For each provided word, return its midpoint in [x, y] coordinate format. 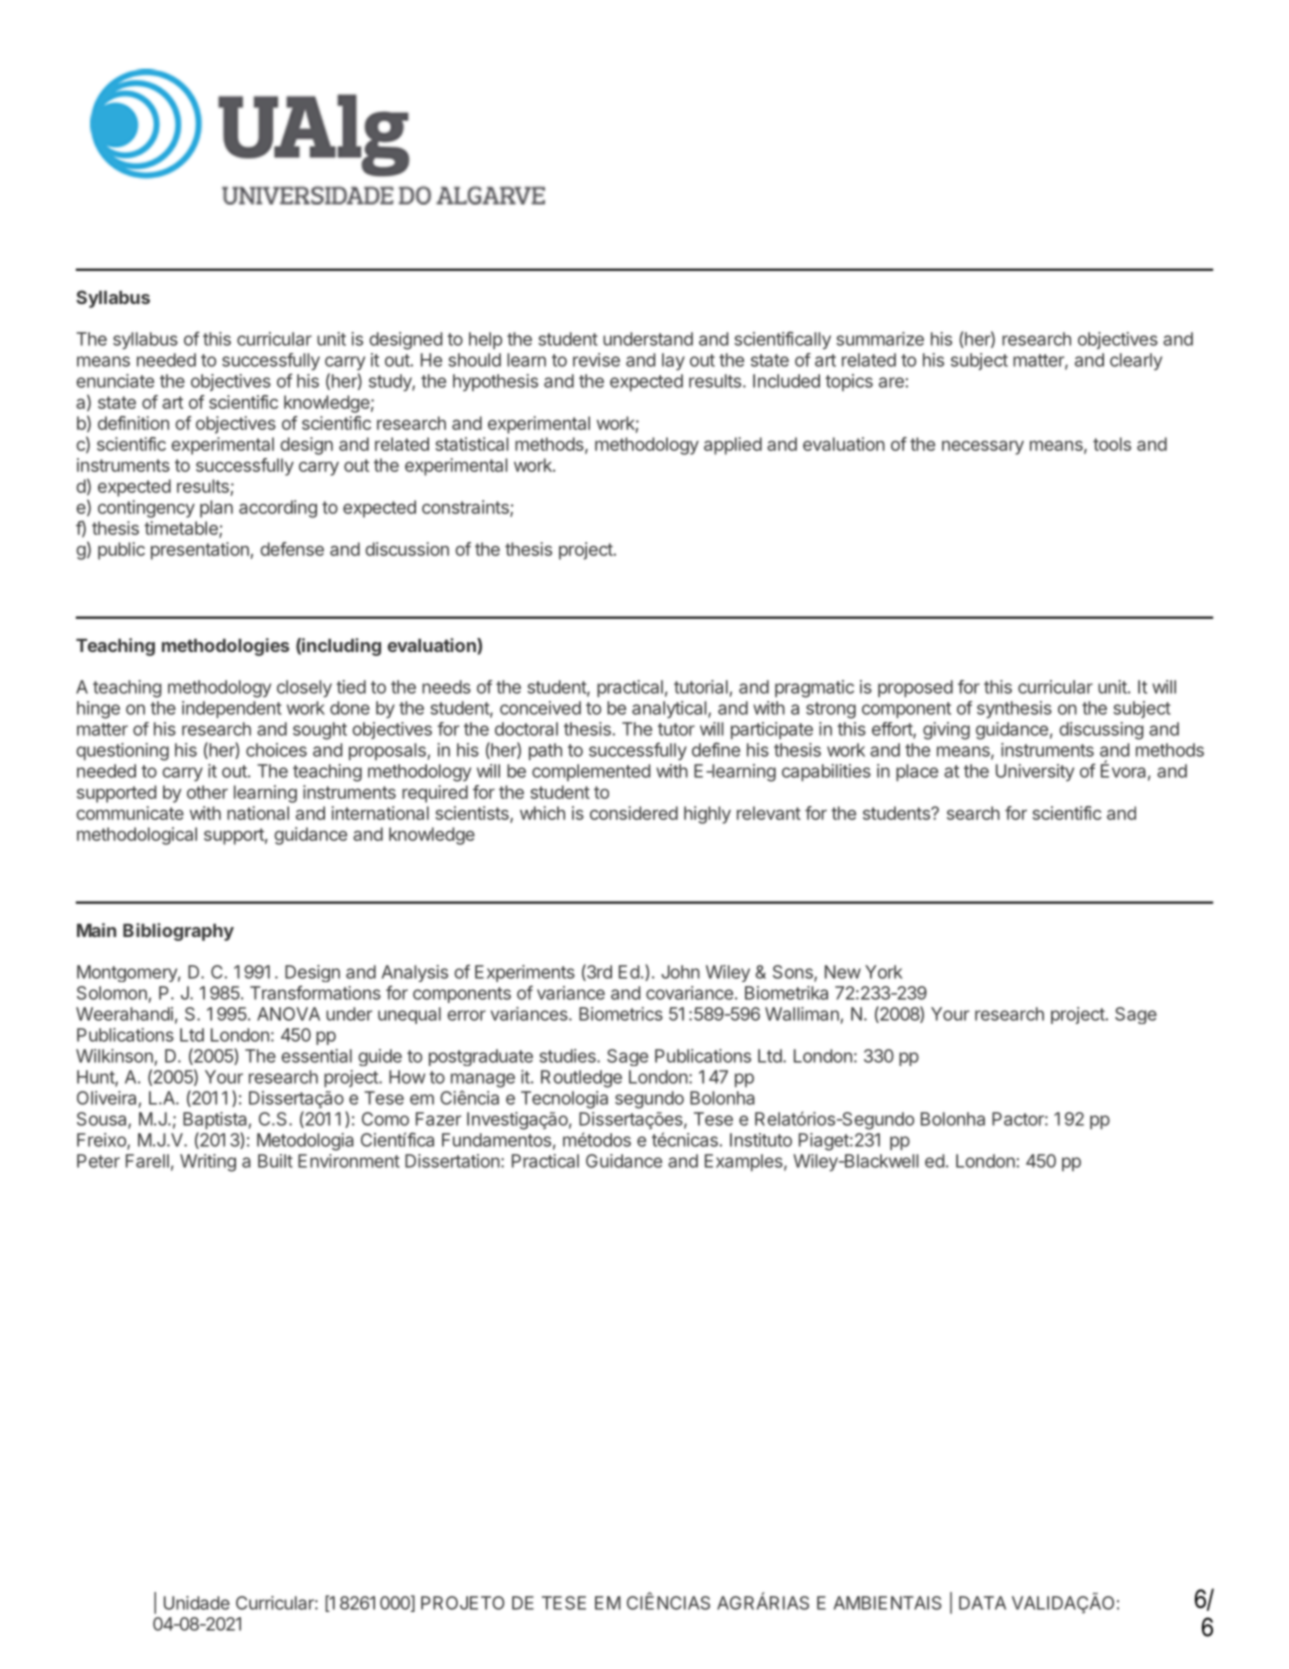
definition [133, 423]
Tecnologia [564, 1100]
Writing [208, 1163]
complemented [591, 772]
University [1035, 772]
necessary [983, 447]
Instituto [761, 1140]
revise [596, 360]
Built [275, 1161]
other [207, 792]
